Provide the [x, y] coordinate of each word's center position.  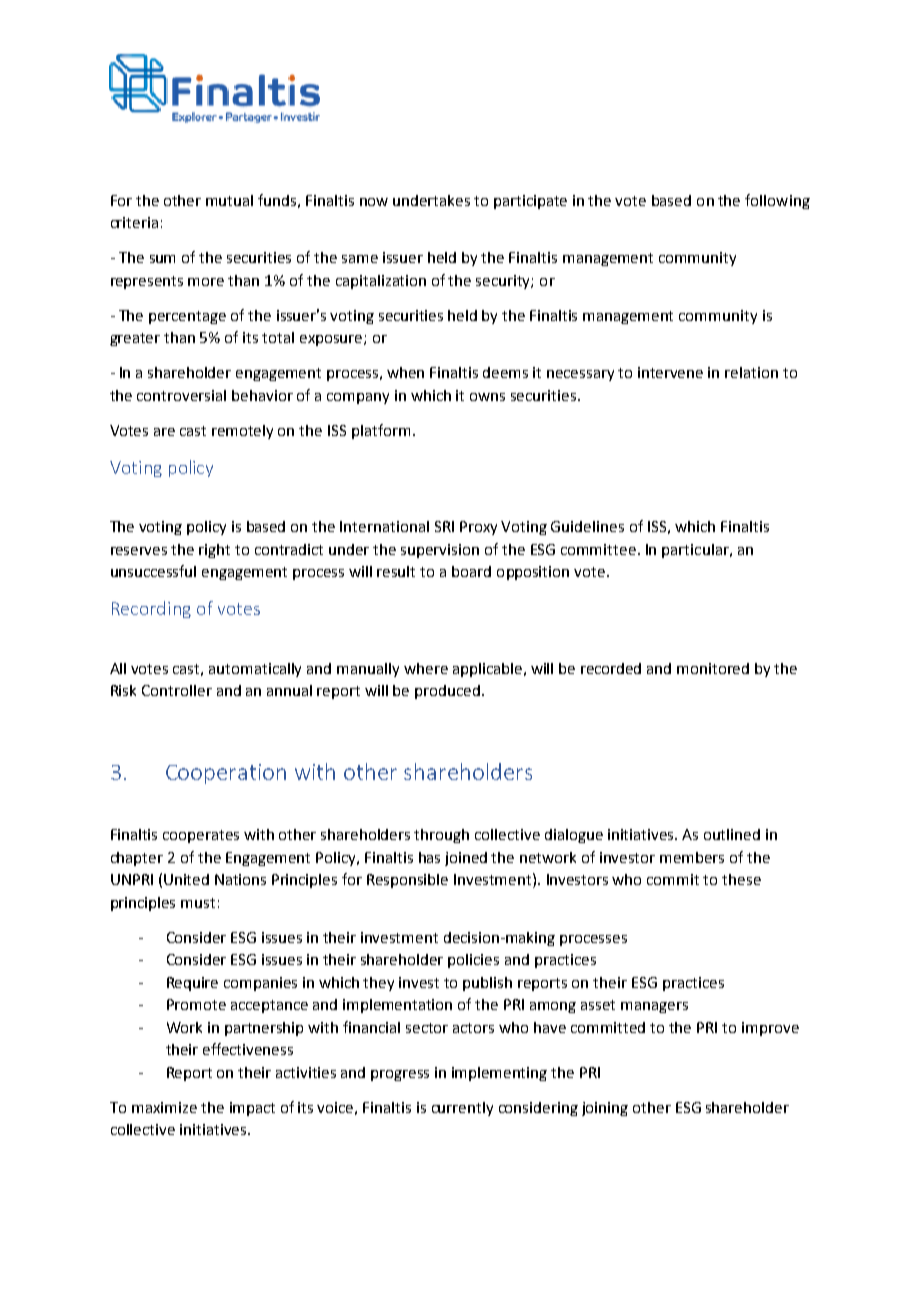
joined [466, 859]
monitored [713, 668]
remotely [242, 432]
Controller [177, 690]
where [426, 668]
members [692, 857]
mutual [229, 200]
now [374, 202]
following [777, 201]
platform [381, 431]
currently [462, 1109]
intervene [670, 372]
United [186, 879]
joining [605, 1109]
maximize [164, 1107]
